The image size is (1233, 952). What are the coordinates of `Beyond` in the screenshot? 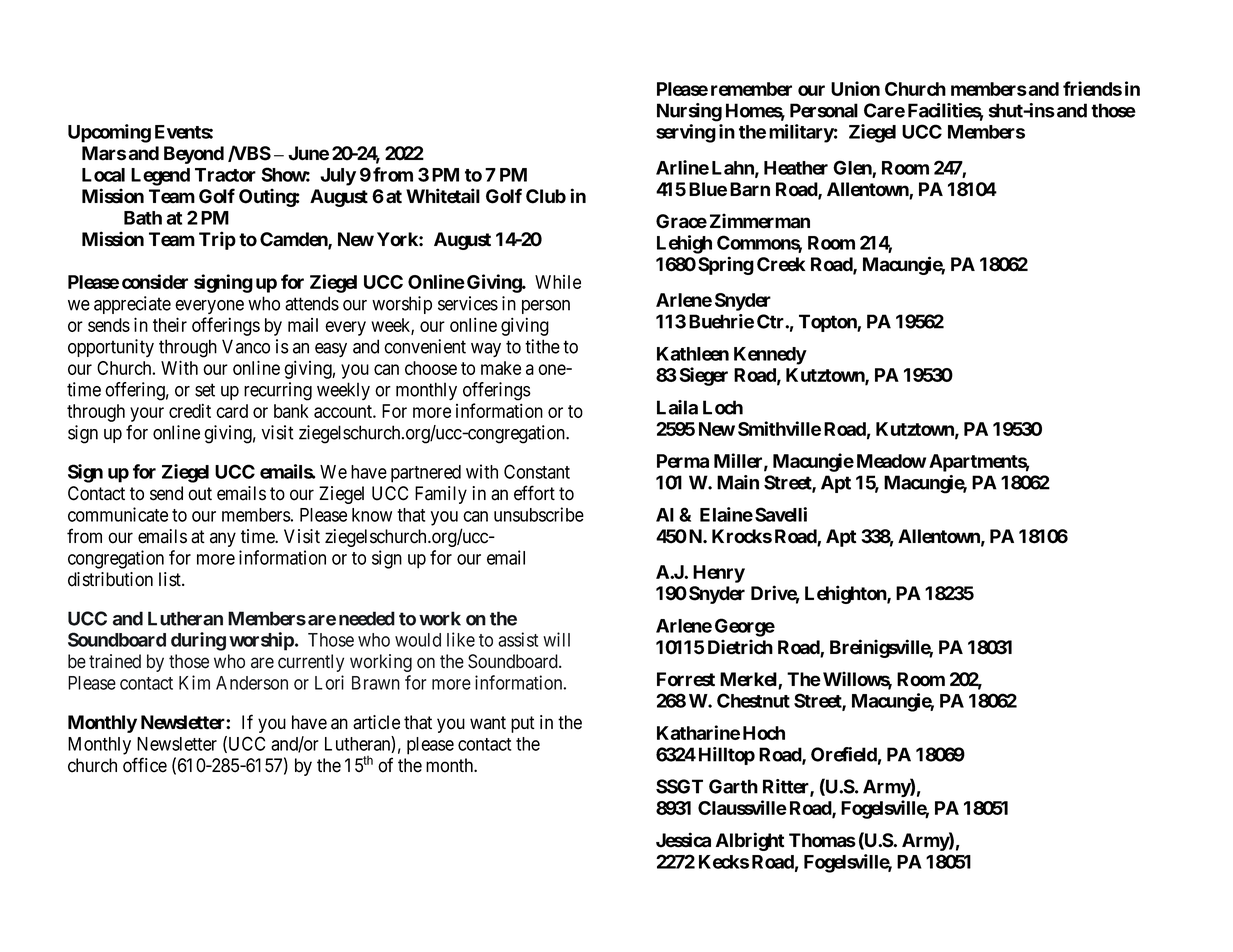 It's located at (194, 155).
